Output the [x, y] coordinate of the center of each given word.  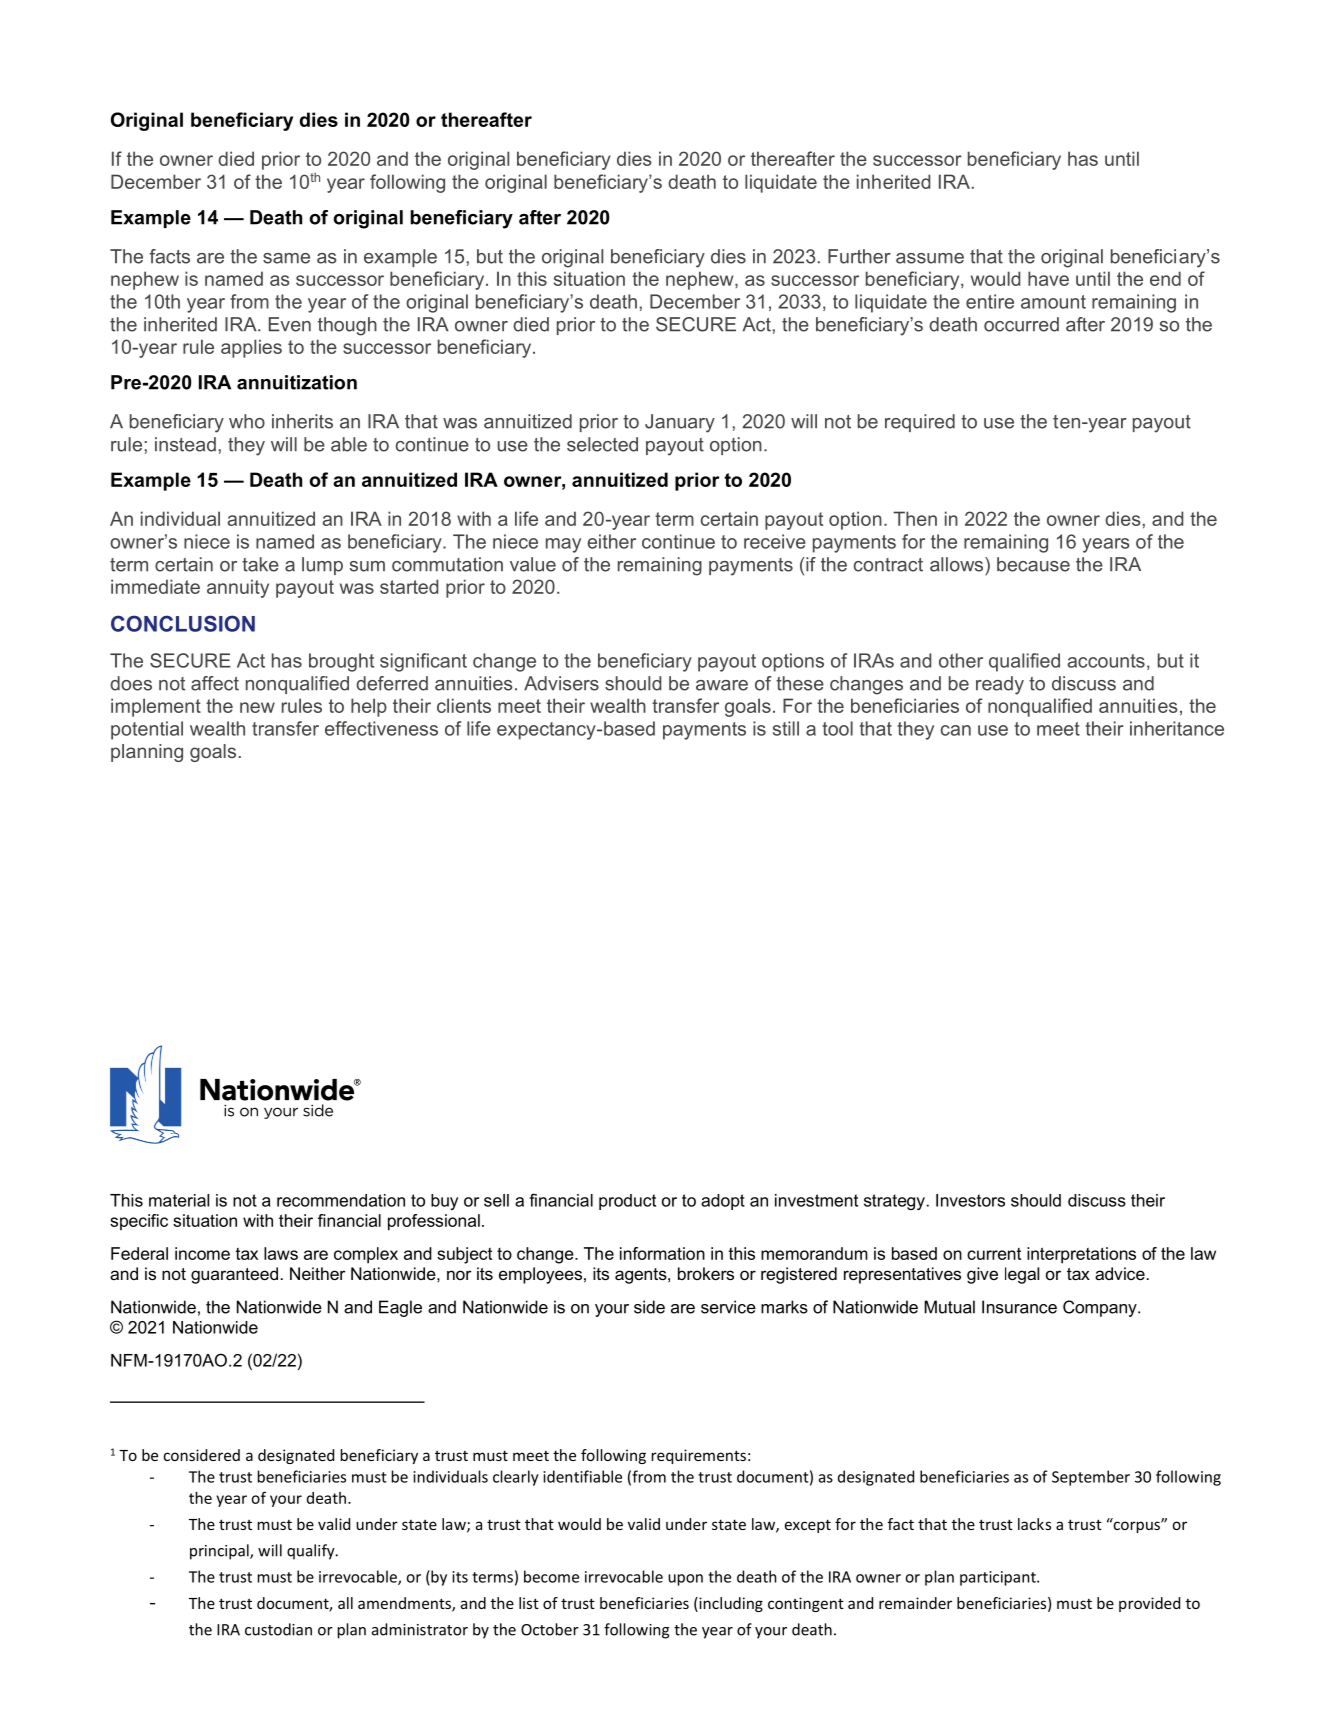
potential [147, 730]
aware [722, 685]
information [662, 1253]
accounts [1106, 661]
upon [685, 1580]
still [786, 728]
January [680, 423]
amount [1053, 302]
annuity [238, 588]
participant [999, 1578]
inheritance [1177, 728]
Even [290, 324]
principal [220, 1552]
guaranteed [234, 1275]
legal [1022, 1275]
